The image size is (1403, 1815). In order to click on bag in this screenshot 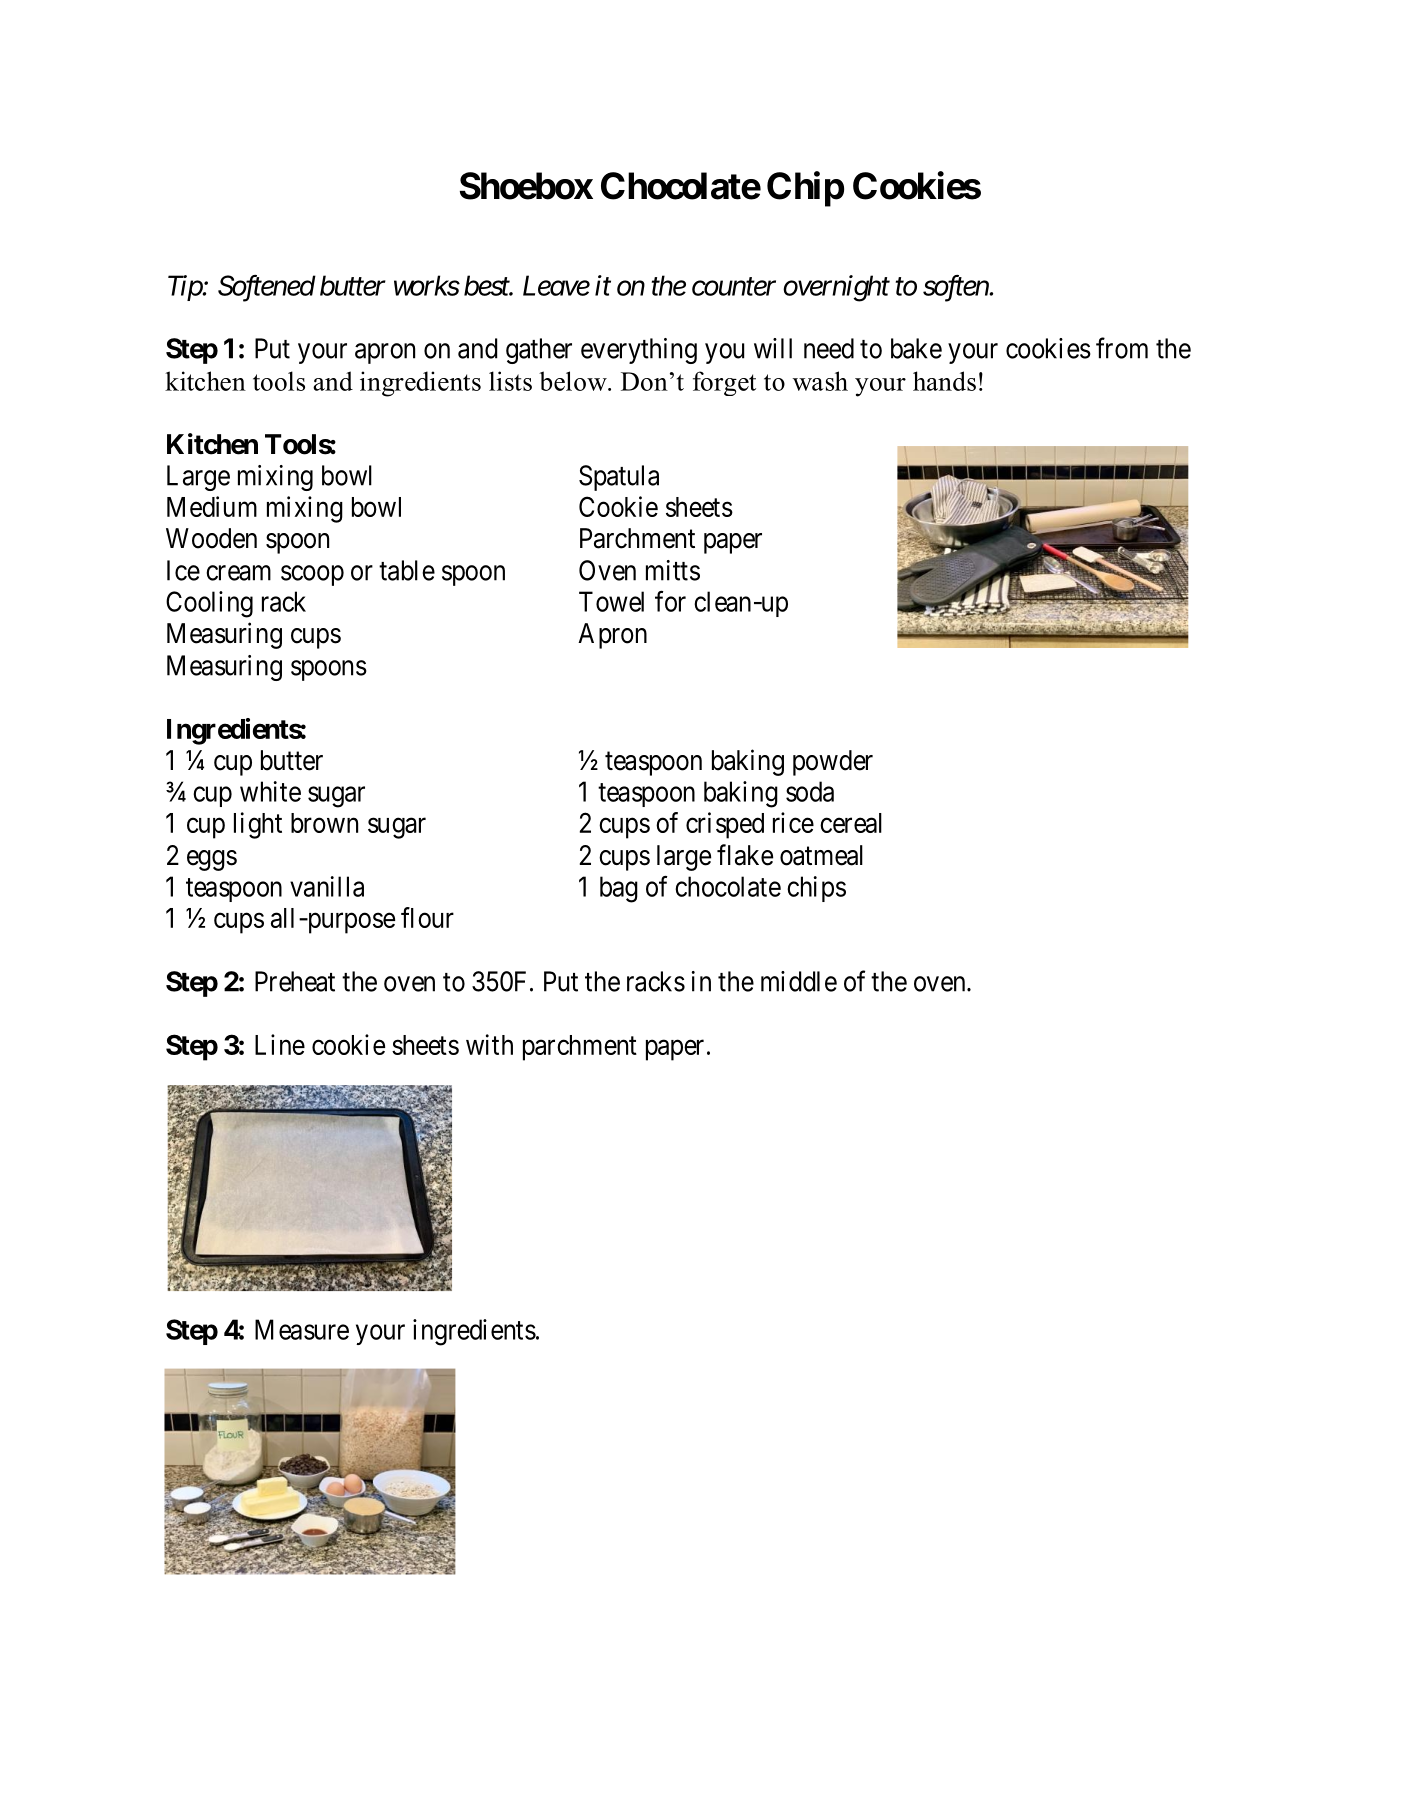, I will do `click(619, 889)`.
